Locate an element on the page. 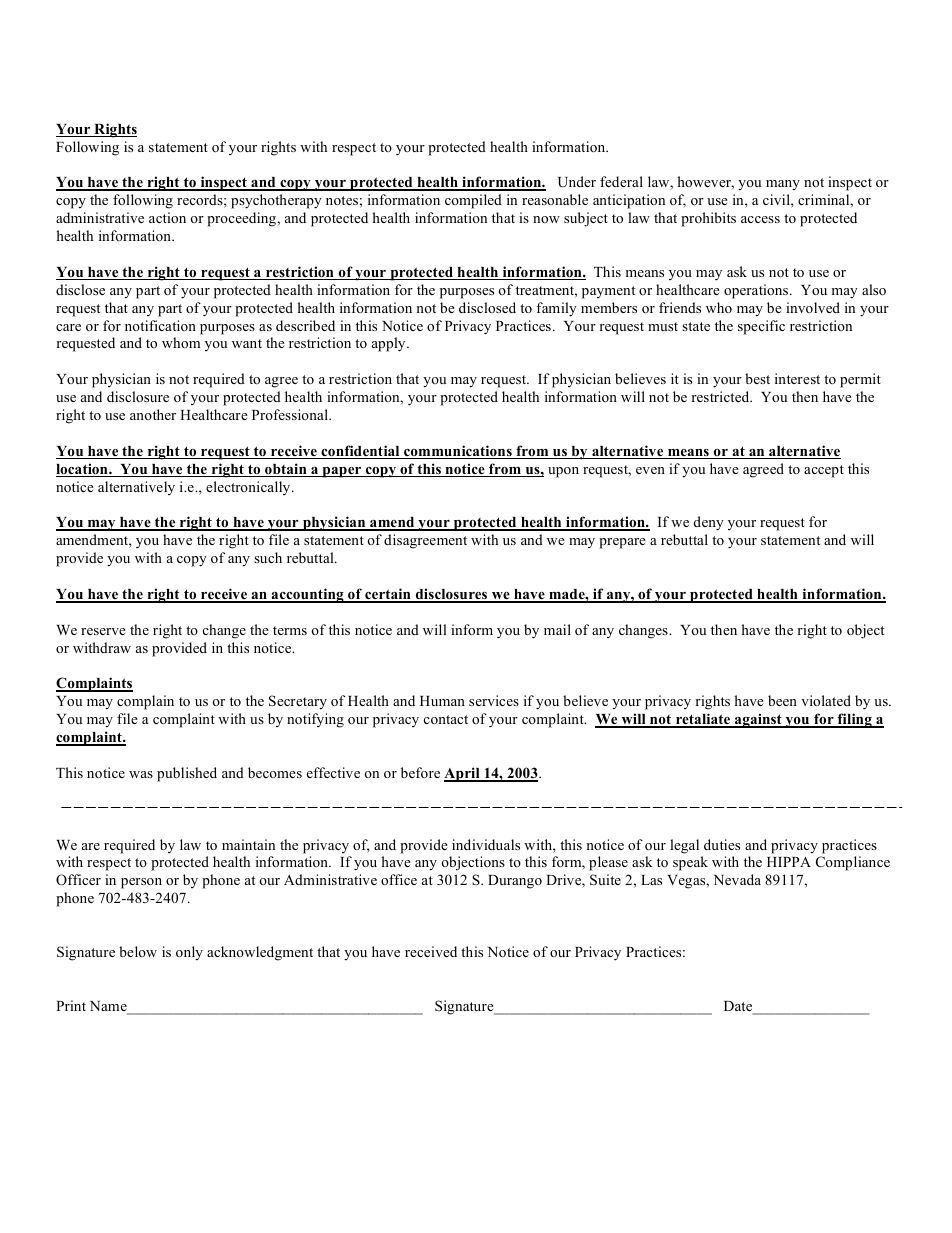  only is located at coordinates (189, 953).
